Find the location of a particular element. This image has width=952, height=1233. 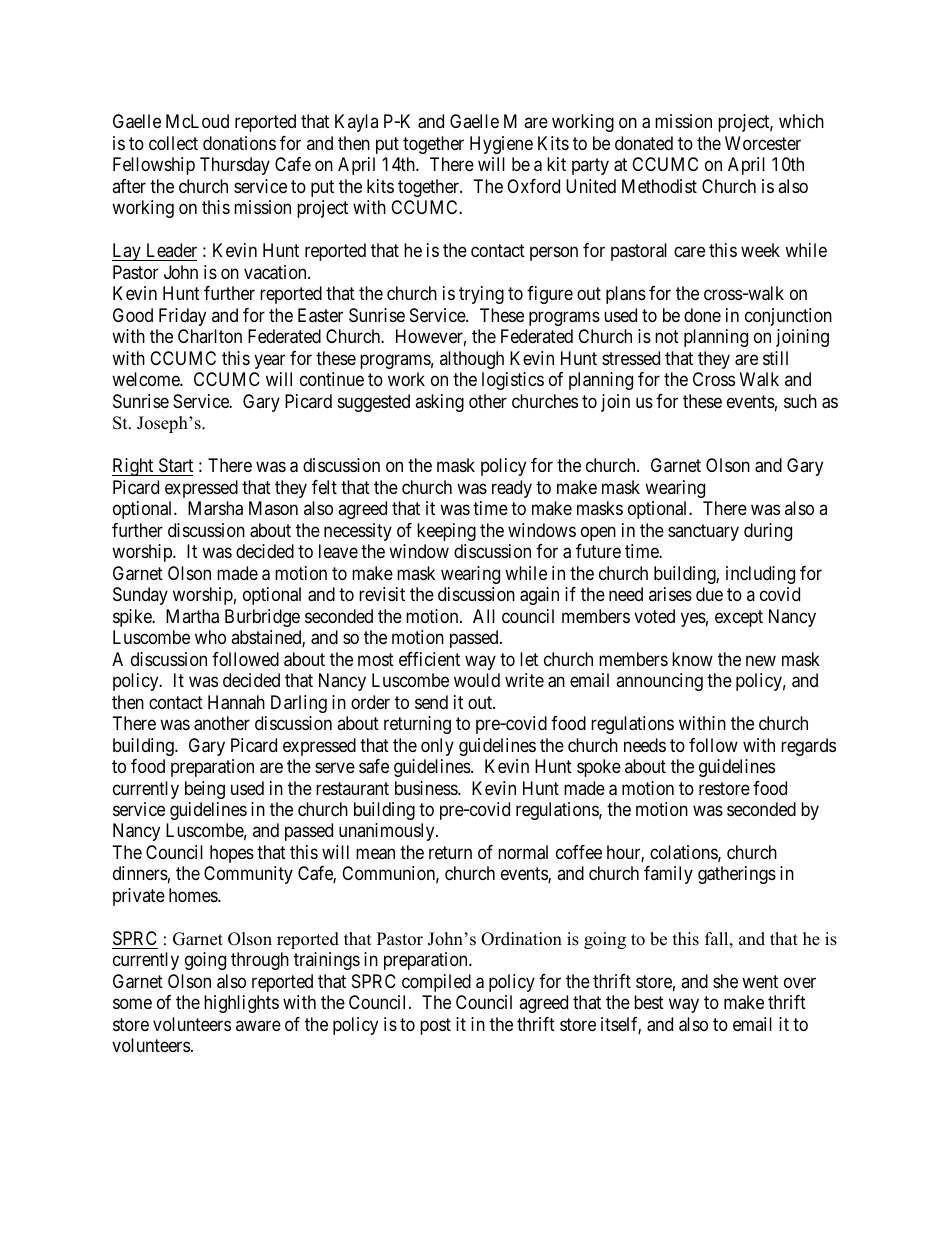

Martha is located at coordinates (192, 616).
